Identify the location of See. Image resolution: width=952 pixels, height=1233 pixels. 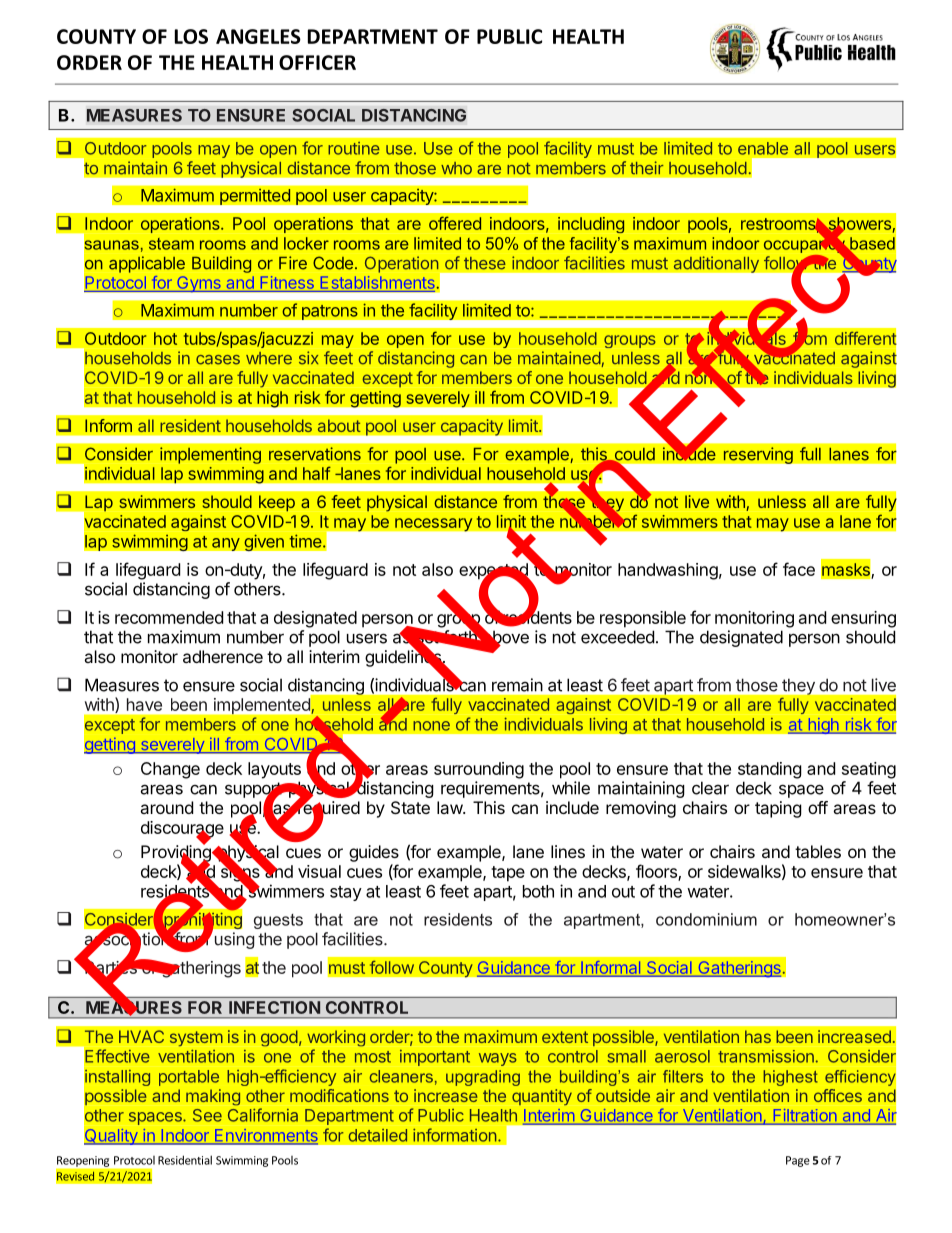
(207, 1115).
